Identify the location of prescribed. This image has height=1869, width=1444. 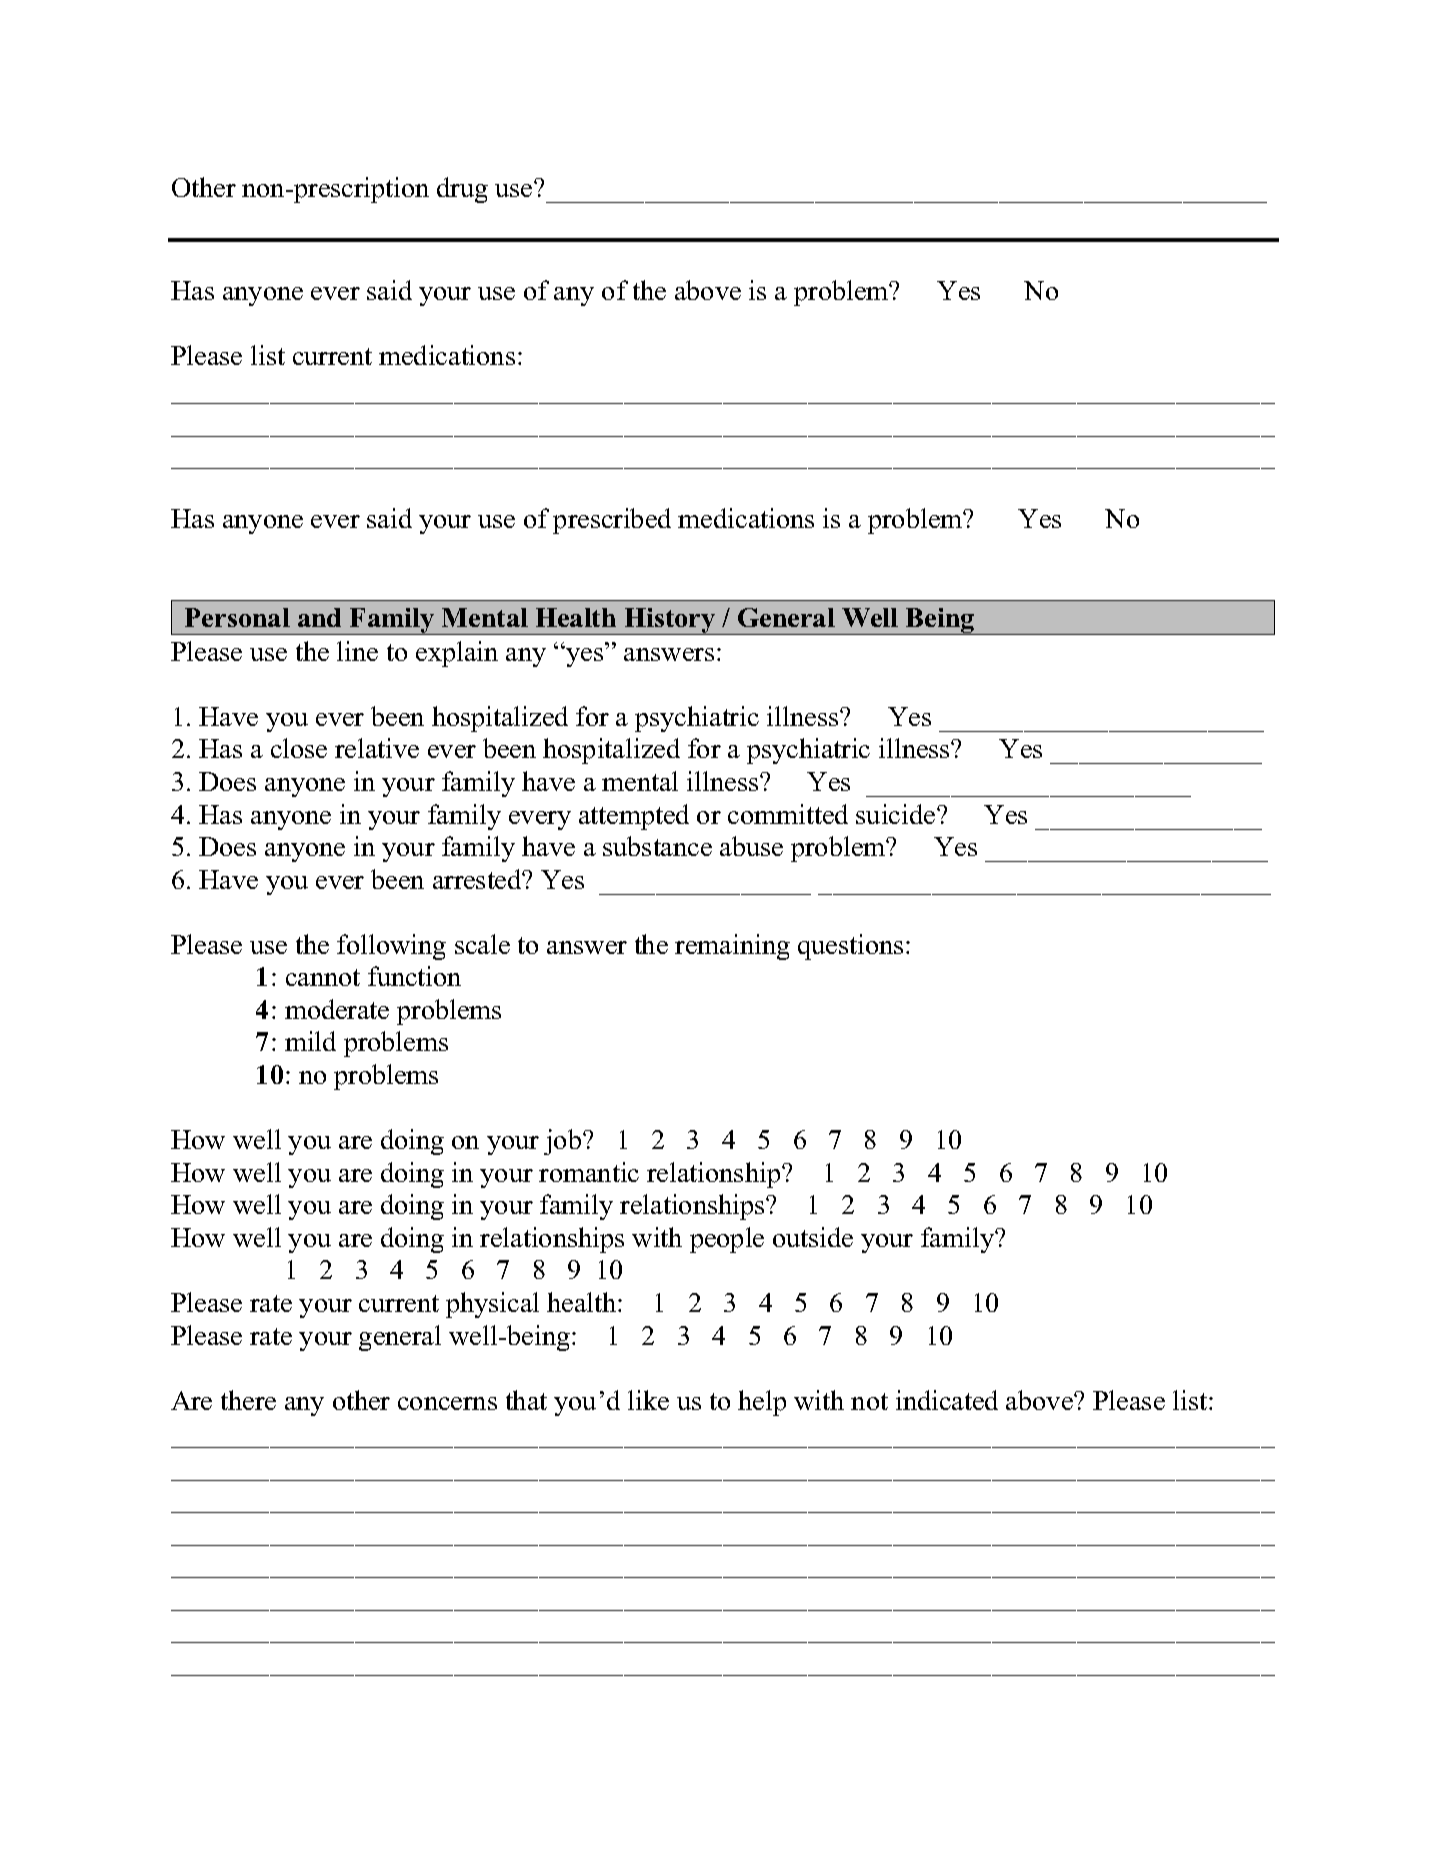
(612, 521).
